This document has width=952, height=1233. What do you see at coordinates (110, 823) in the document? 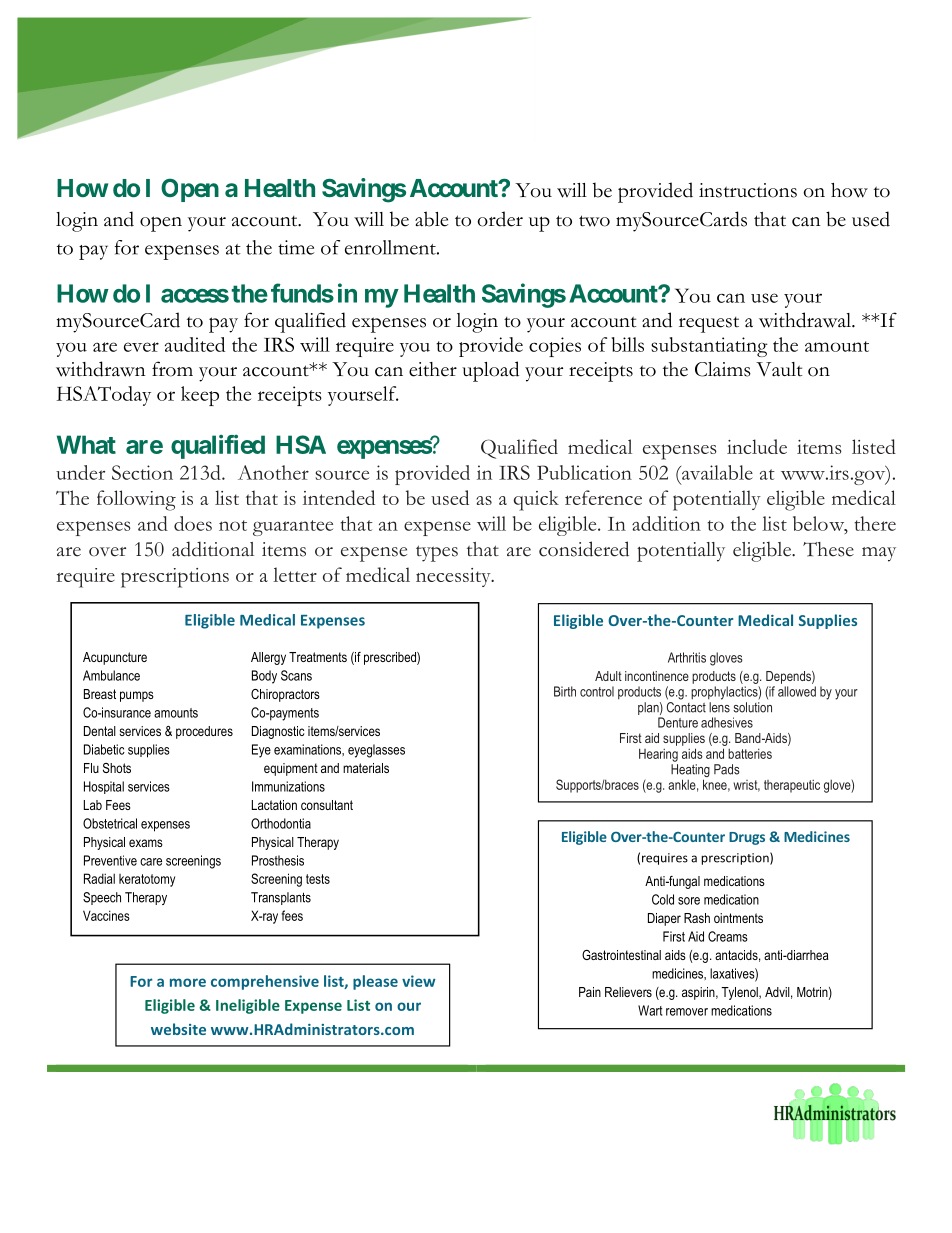
I see `Obstetrical` at bounding box center [110, 823].
